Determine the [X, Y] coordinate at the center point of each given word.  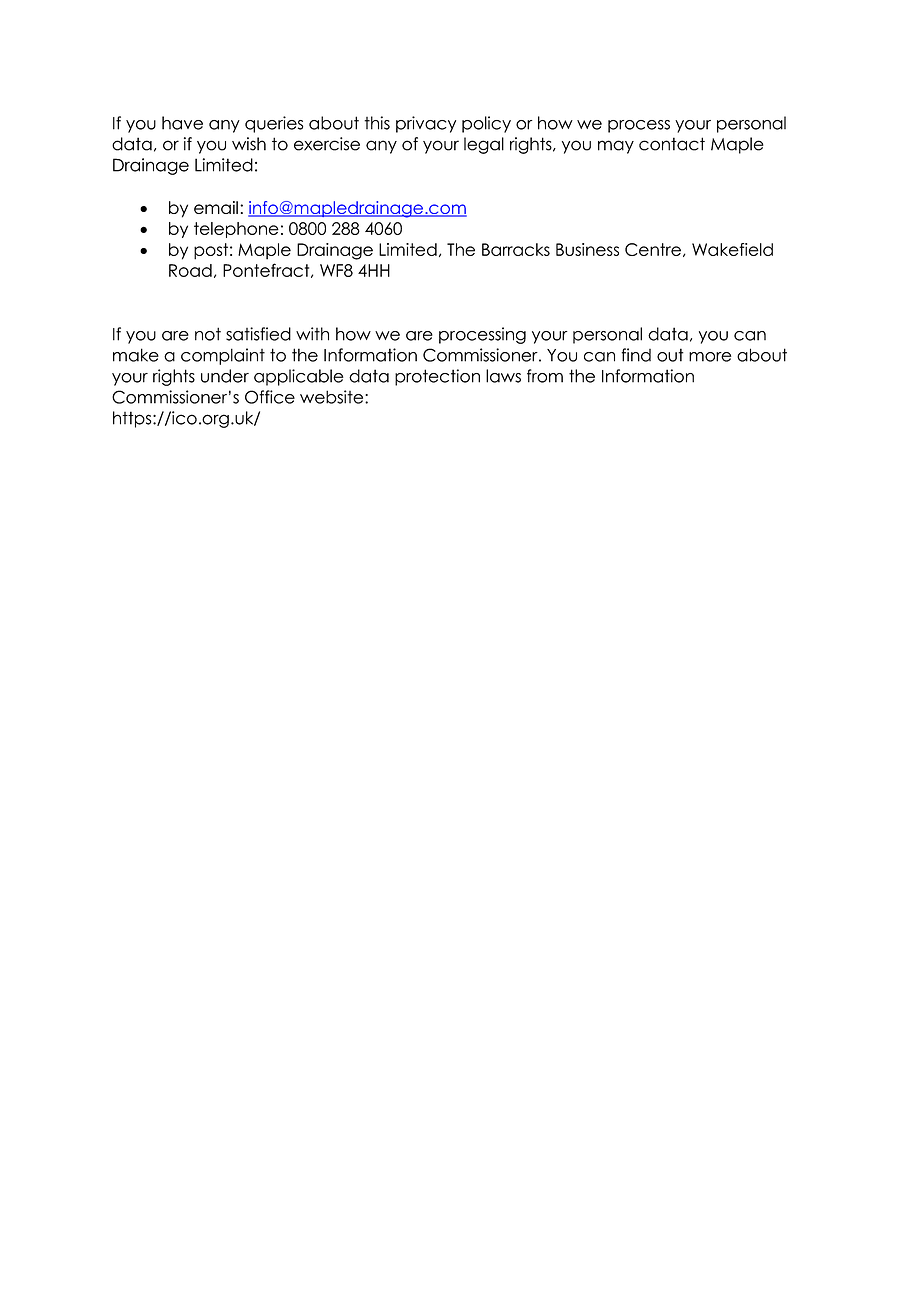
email [216, 207]
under [225, 376]
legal [484, 145]
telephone [236, 230]
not [208, 334]
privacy [426, 124]
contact [672, 144]
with [312, 334]
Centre [653, 249]
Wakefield [732, 249]
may [616, 147]
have [182, 123]
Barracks [516, 249]
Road [190, 270]
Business [587, 249]
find [636, 355]
